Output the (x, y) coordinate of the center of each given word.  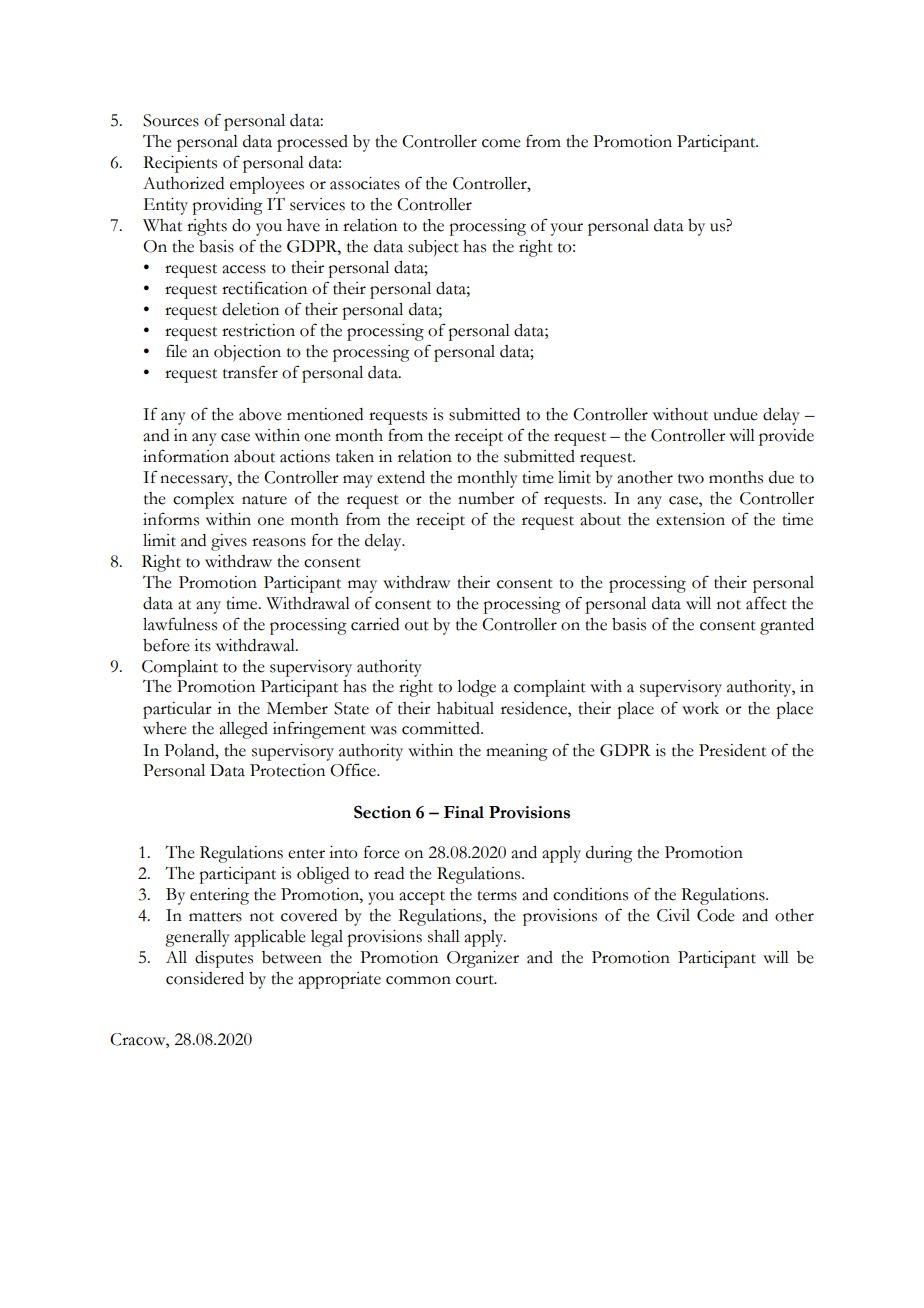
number (486, 498)
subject (433, 248)
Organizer (483, 959)
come (501, 143)
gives (229, 542)
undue (735, 414)
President (732, 750)
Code (716, 915)
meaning (517, 752)
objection (247, 353)
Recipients (180, 164)
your (567, 229)
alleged (243, 730)
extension (690, 519)
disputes (224, 959)
